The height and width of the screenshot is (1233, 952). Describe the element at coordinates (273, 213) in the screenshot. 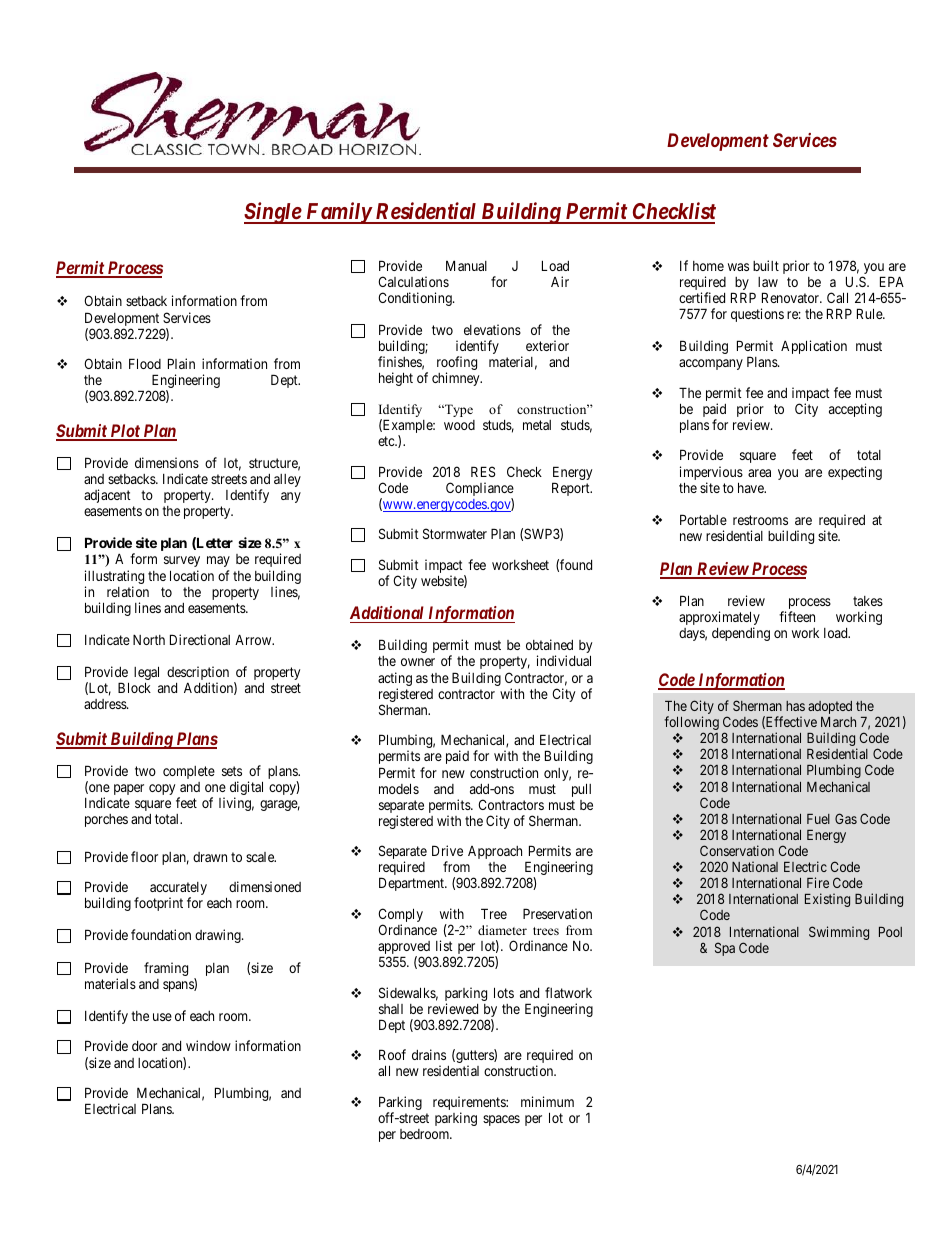

I see `Single` at that location.
